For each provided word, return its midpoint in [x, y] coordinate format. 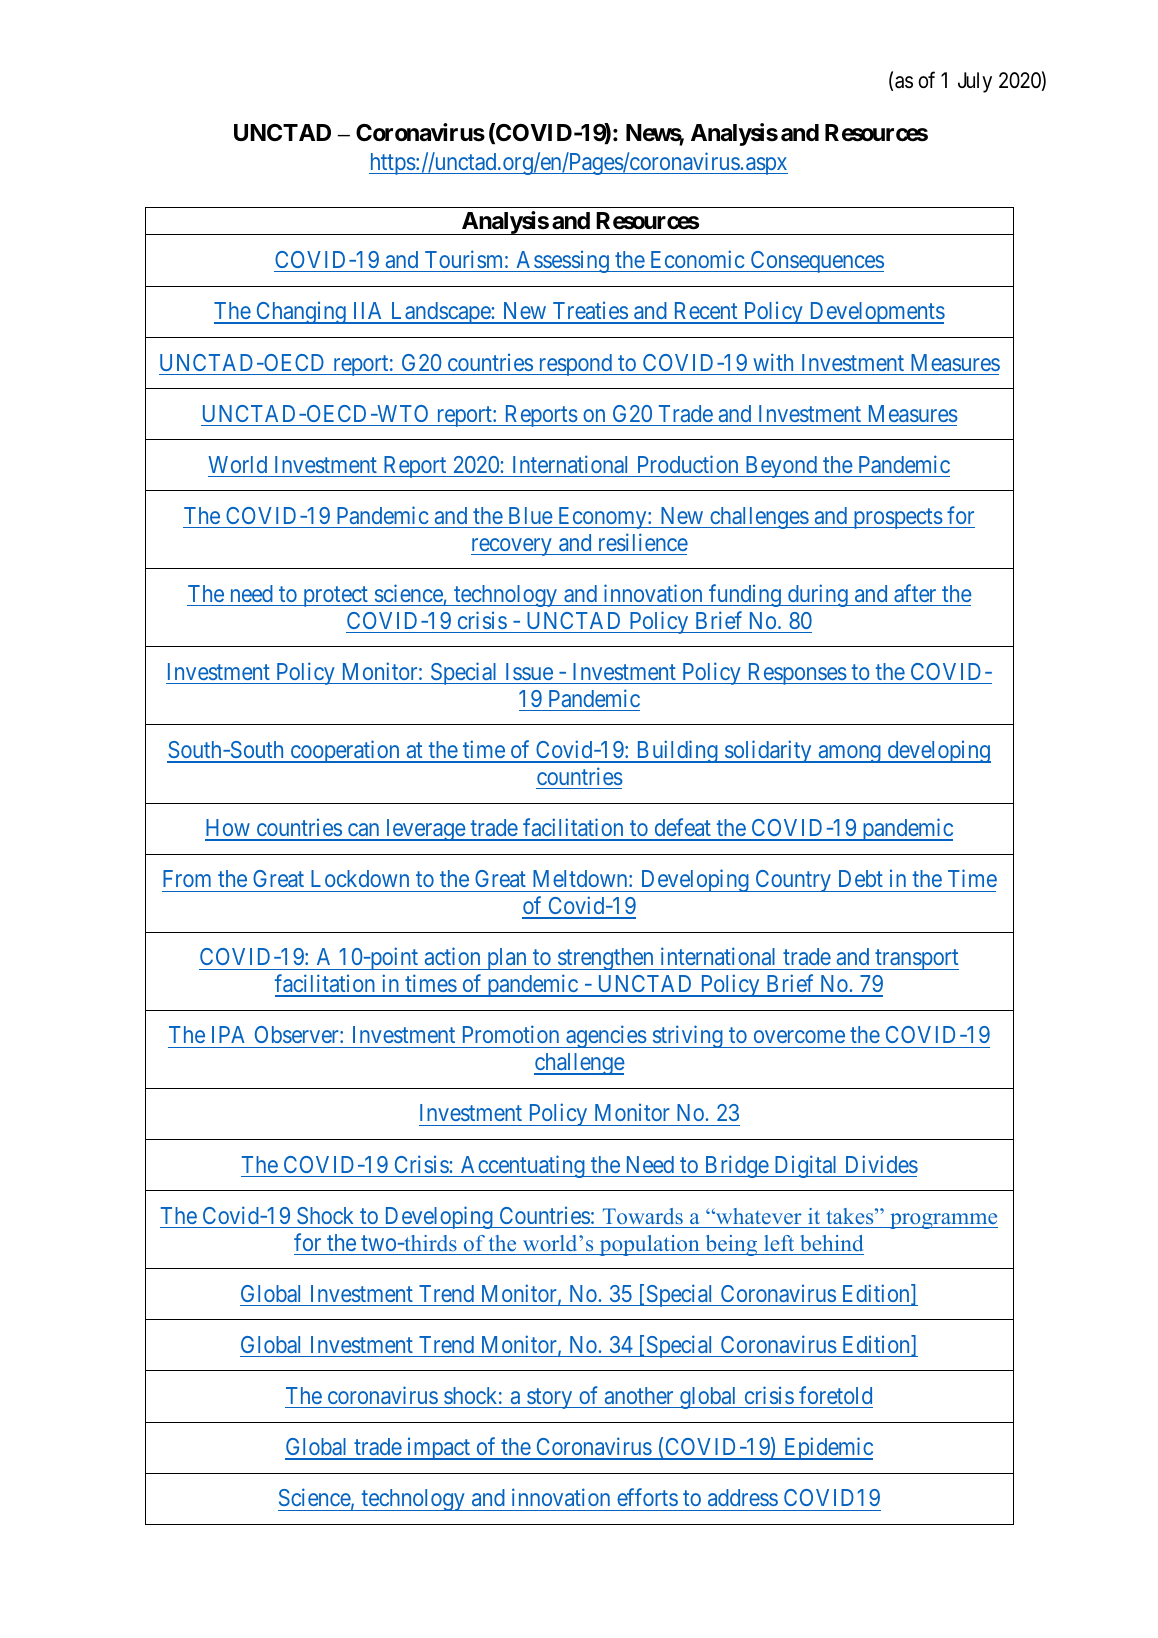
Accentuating [523, 1166]
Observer [298, 1034]
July [975, 82]
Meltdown [581, 878]
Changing [301, 312]
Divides [882, 1164]
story [550, 1399]
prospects [897, 519]
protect [335, 597]
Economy [602, 518]
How [228, 829]
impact [439, 1448]
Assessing [562, 261]
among [849, 754]
